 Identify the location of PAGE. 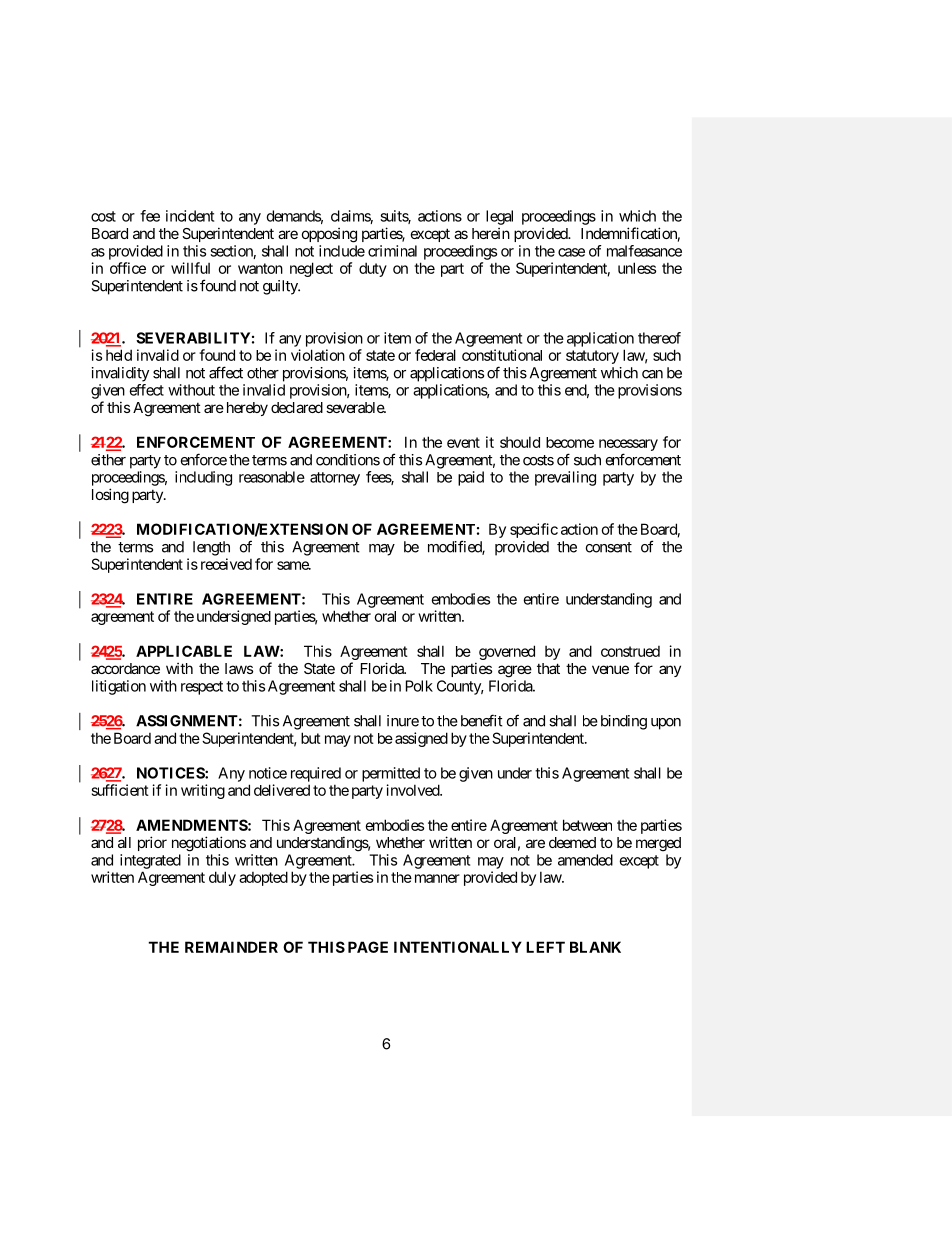
(368, 947).
